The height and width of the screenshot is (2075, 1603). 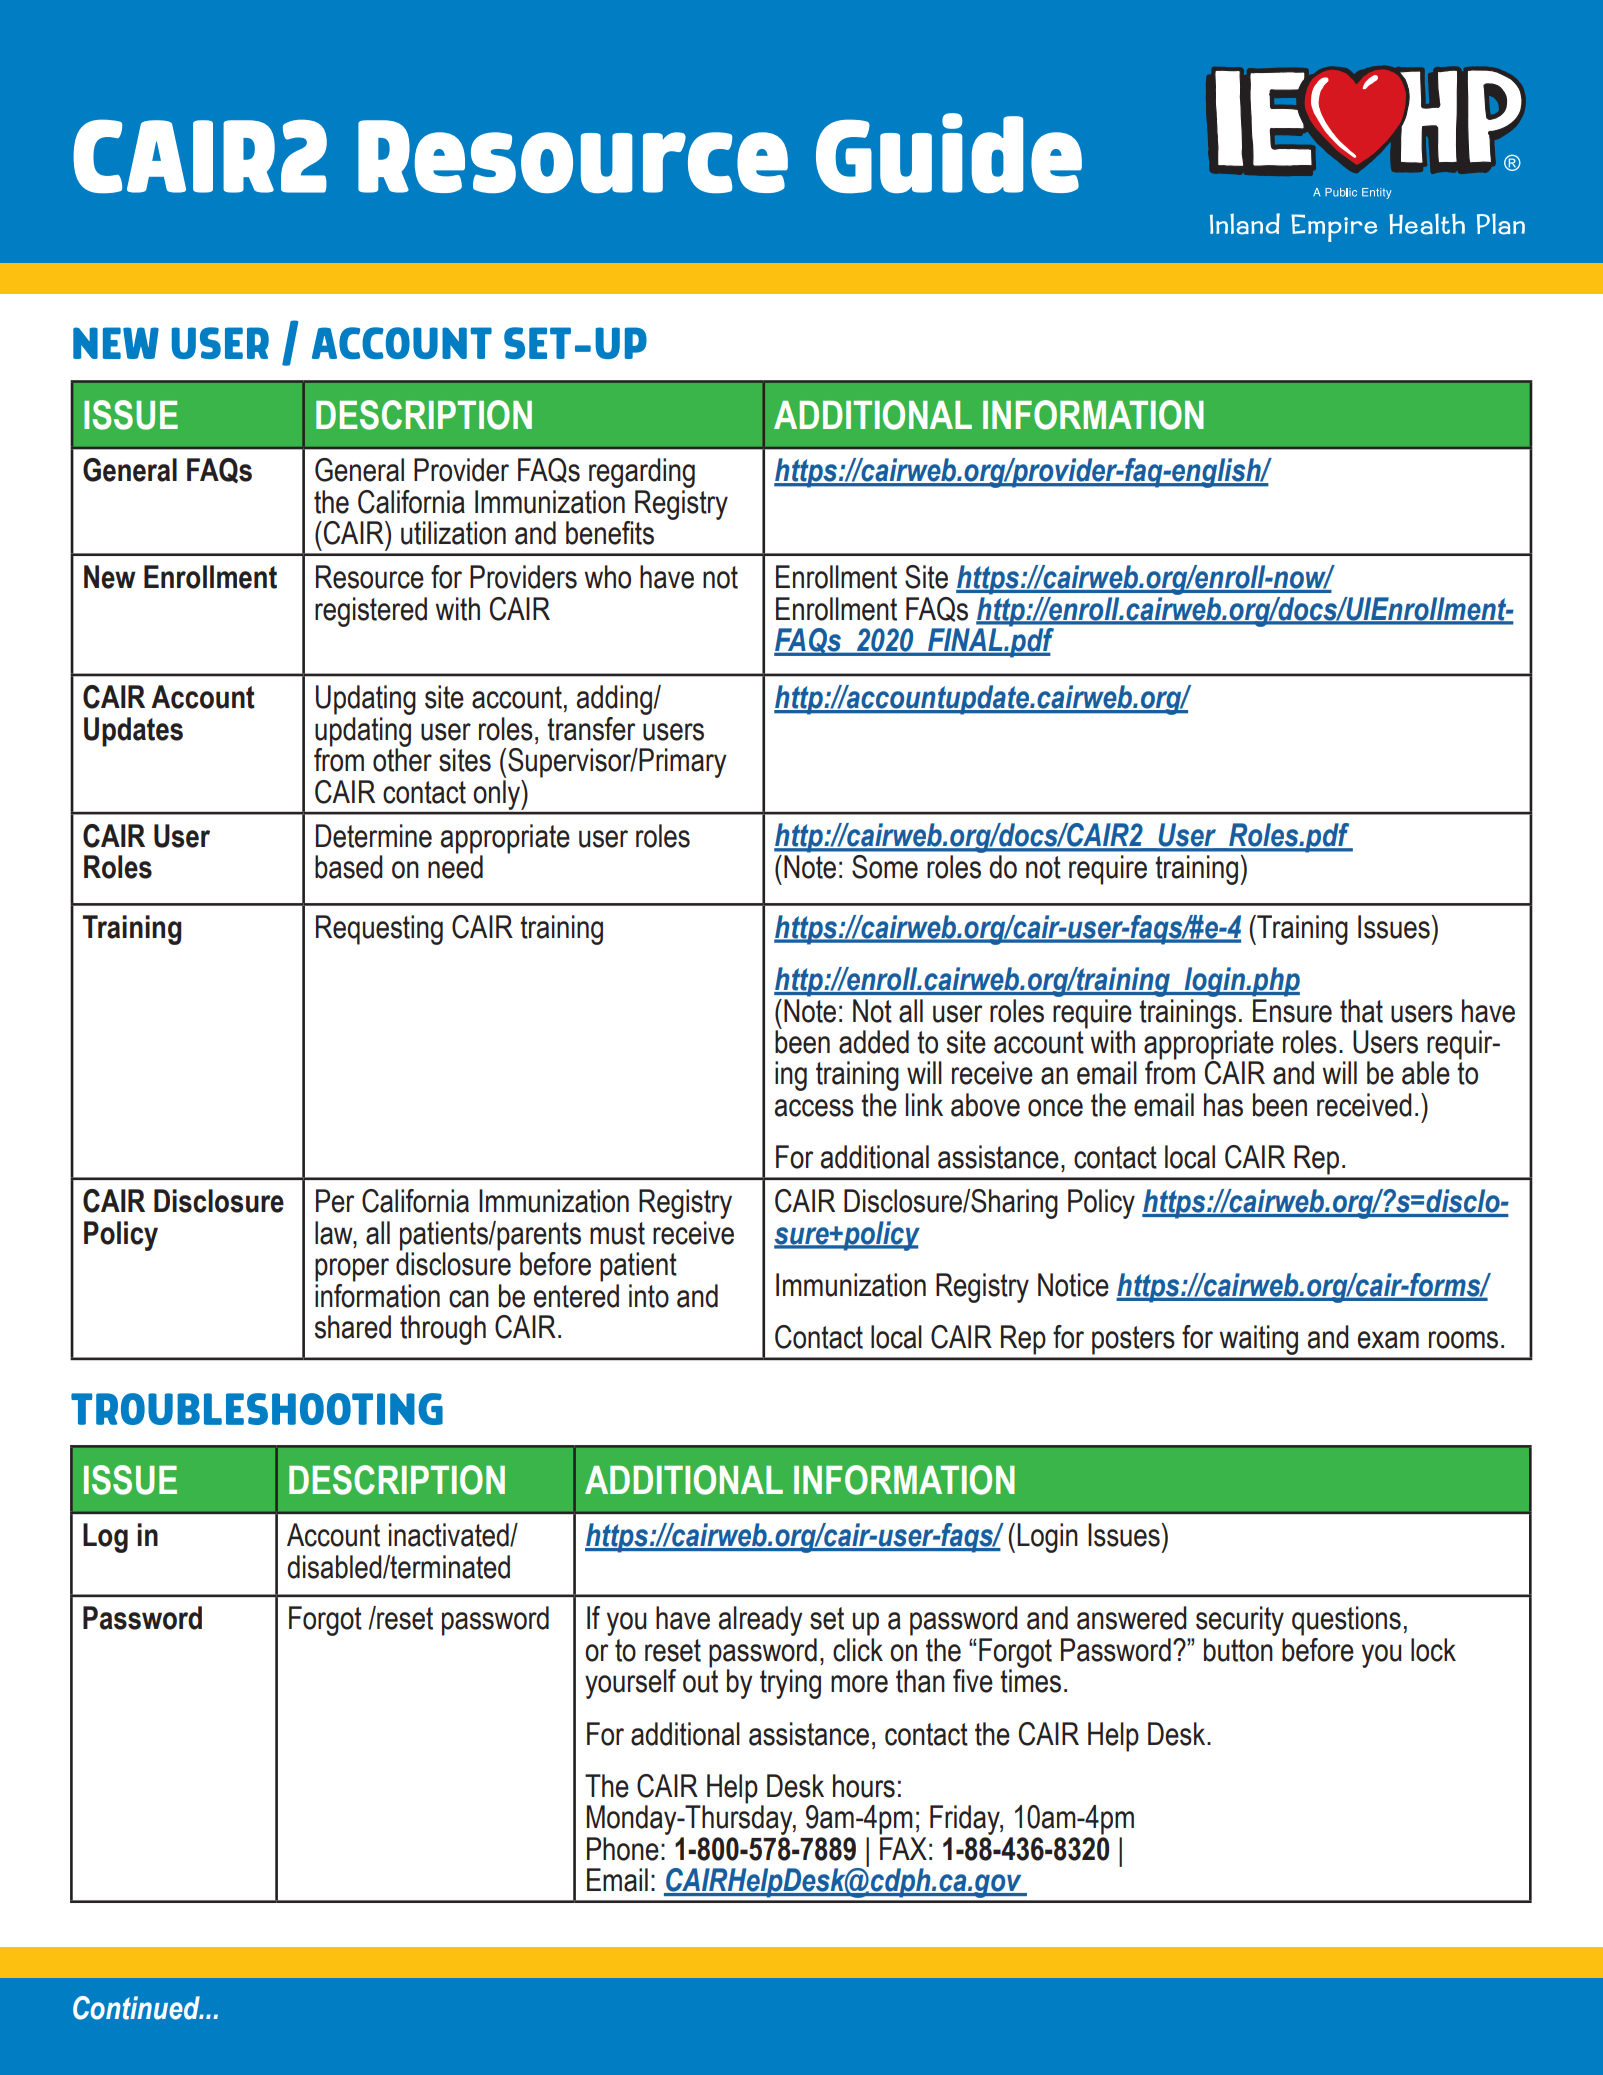 I want to click on Guide, so click(x=949, y=153).
